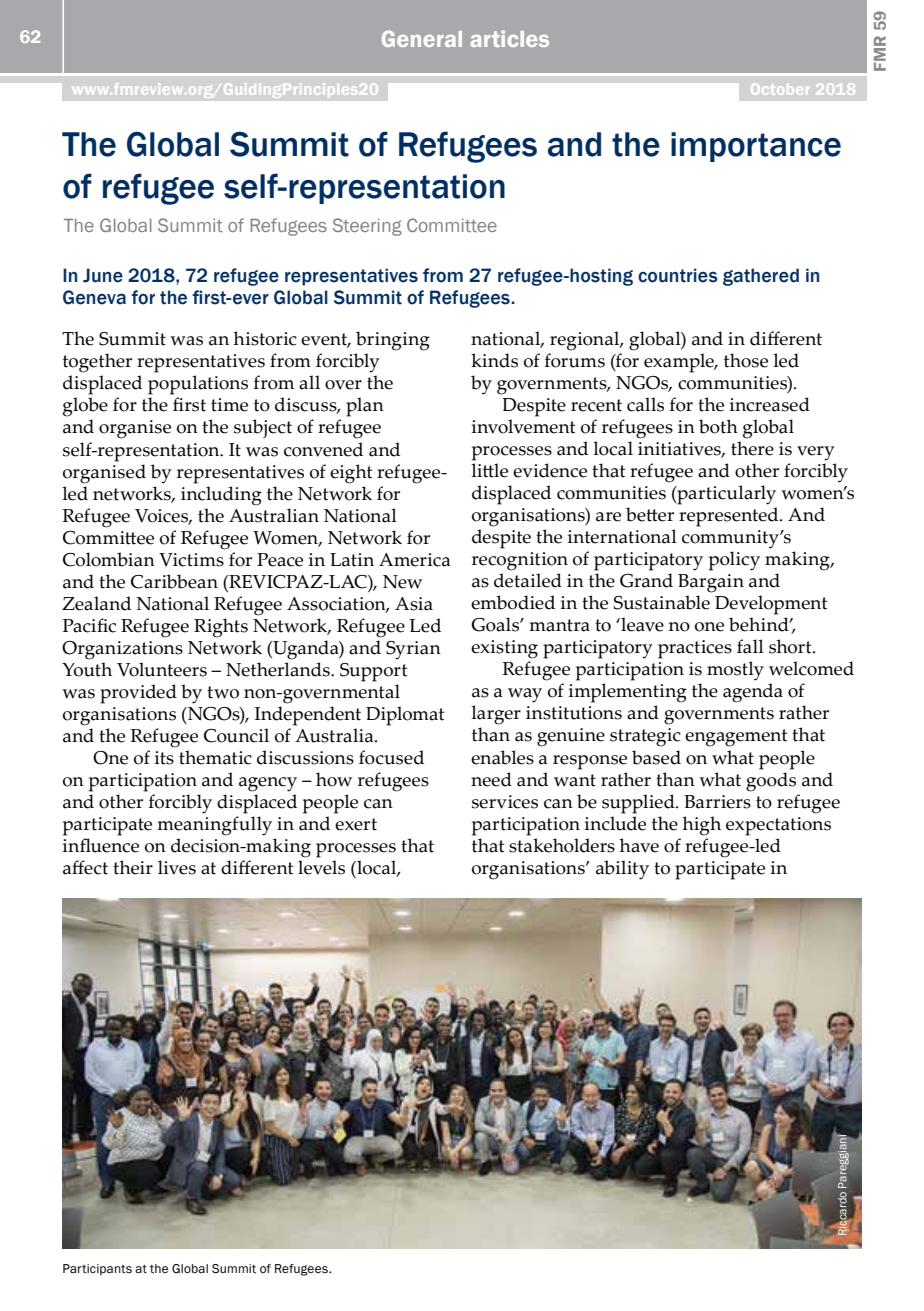  Describe the element at coordinates (103, 275) in the image. I see `June` at that location.
